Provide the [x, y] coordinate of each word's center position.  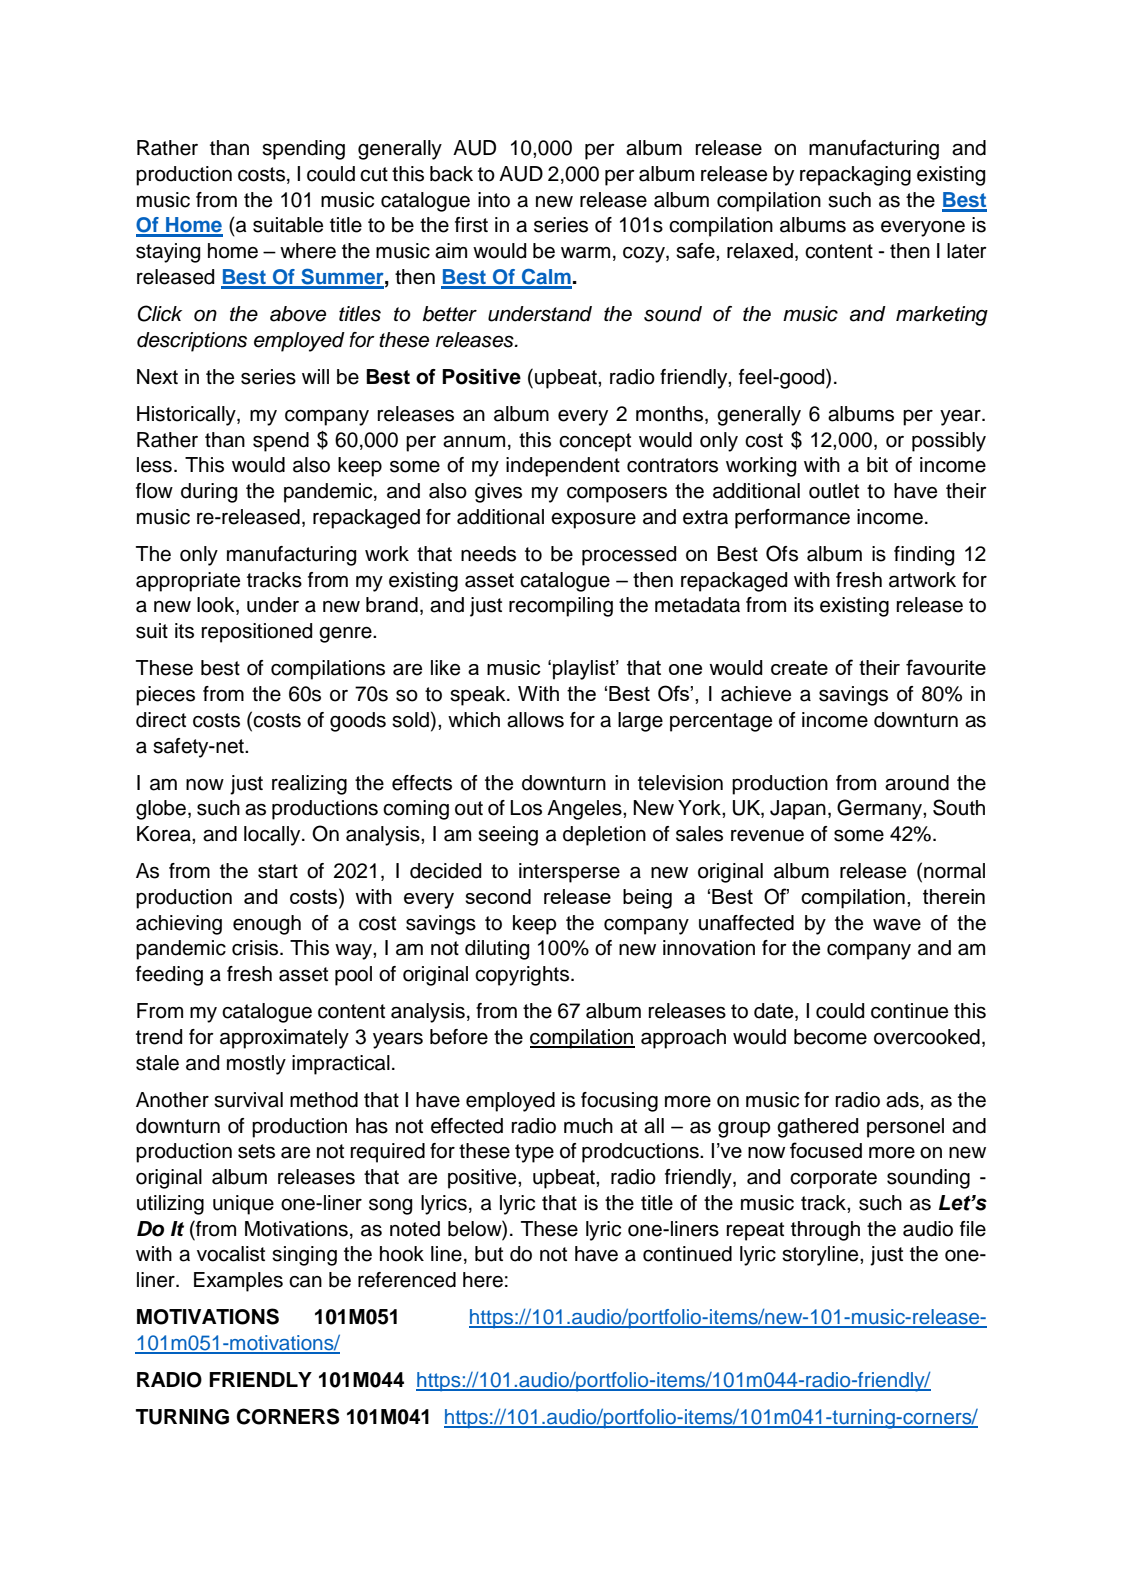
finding [924, 556]
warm [585, 252]
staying [168, 253]
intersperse [569, 873]
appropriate [188, 582]
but [489, 1254]
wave [897, 924]
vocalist [231, 1254]
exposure [593, 520]
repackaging [855, 176]
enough [267, 925]
